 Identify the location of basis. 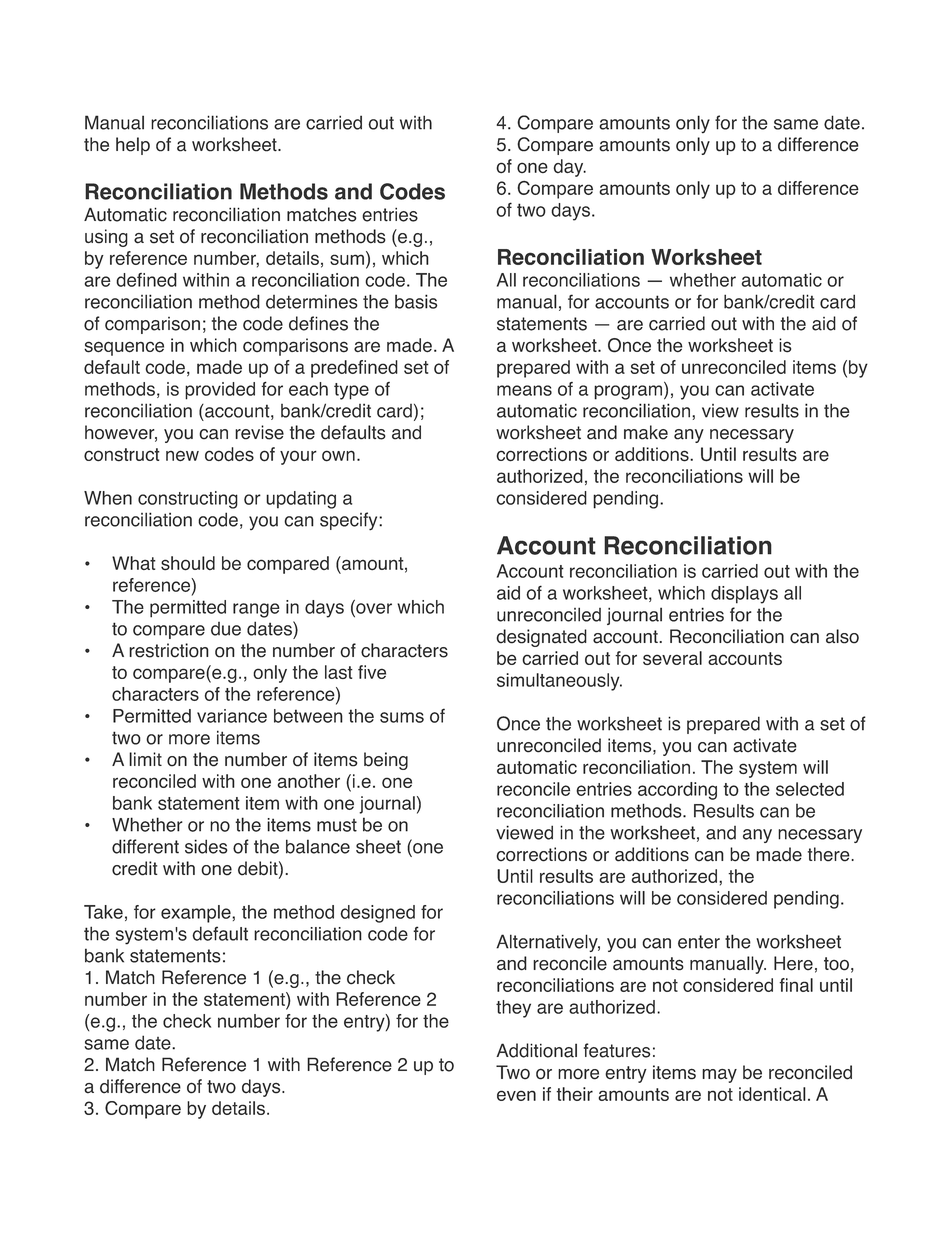
(416, 301).
